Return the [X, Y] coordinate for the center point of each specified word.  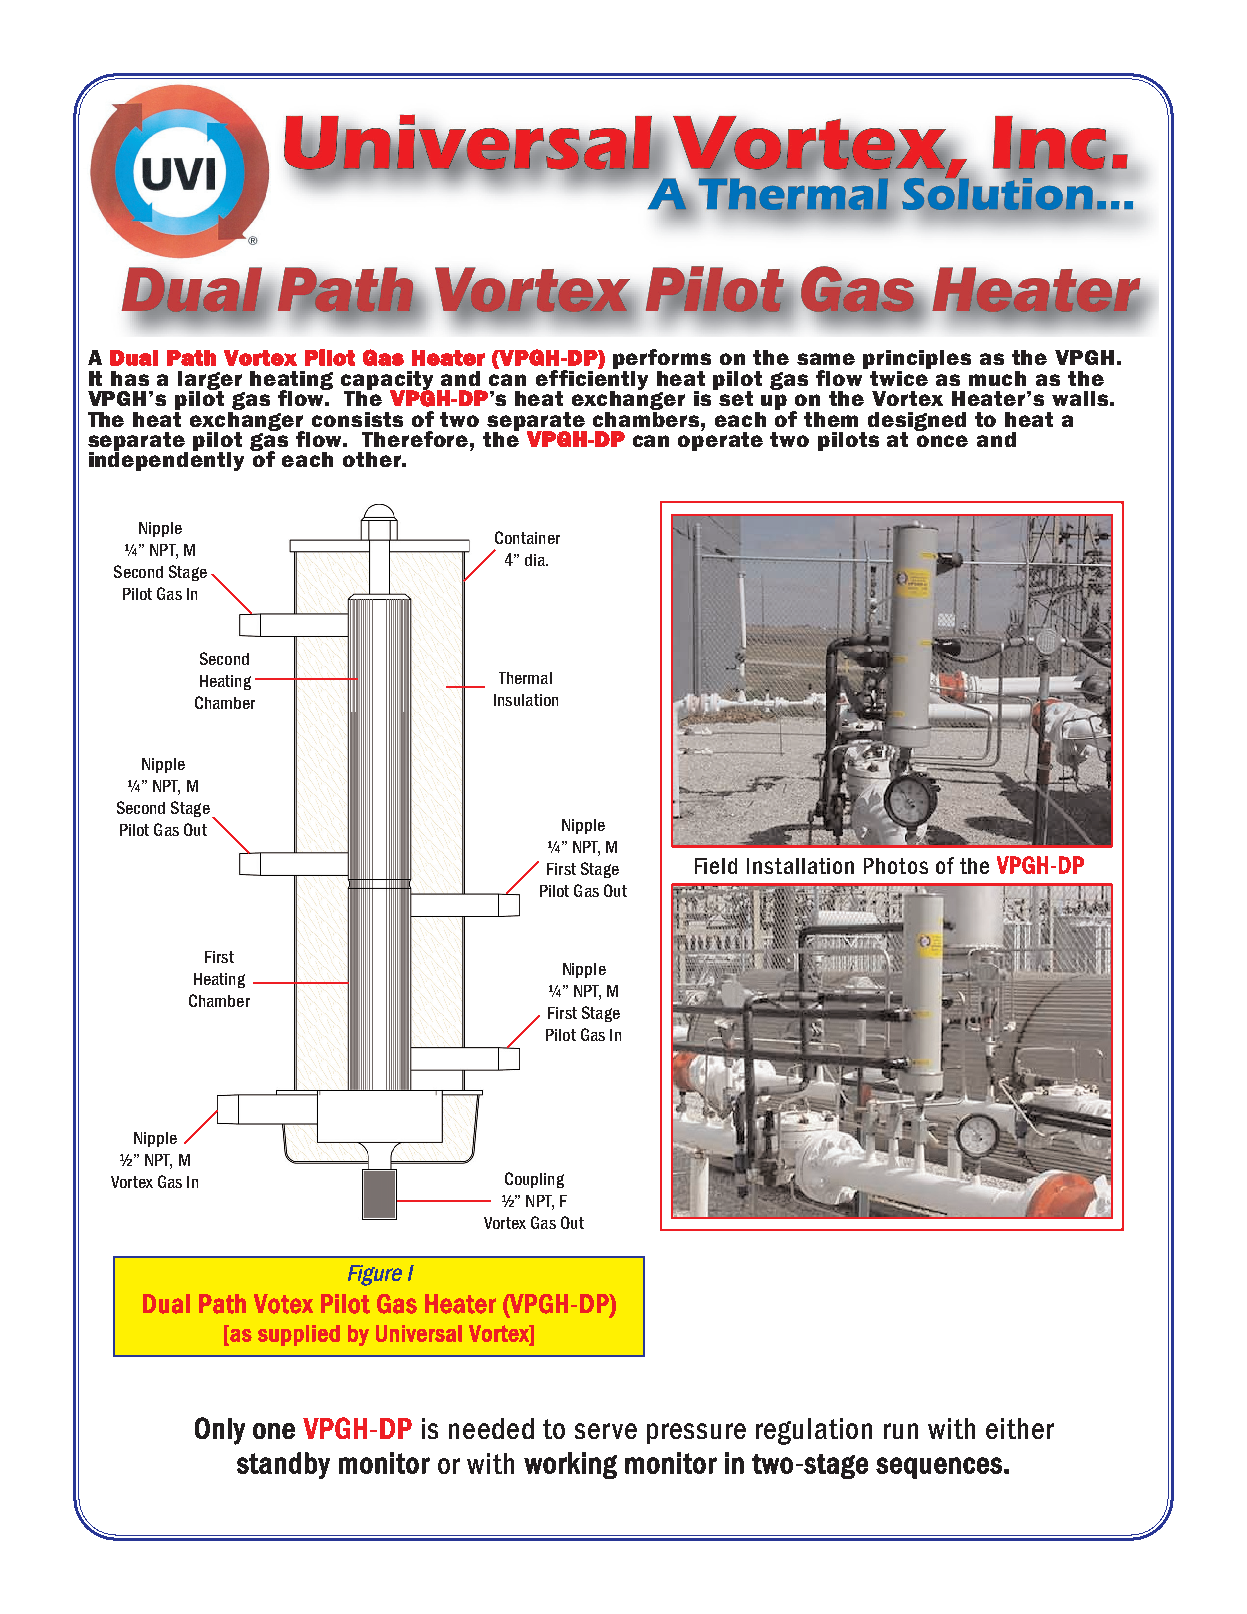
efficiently [592, 380]
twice [900, 377]
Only [220, 1431]
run [901, 1431]
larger [210, 381]
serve [606, 1431]
